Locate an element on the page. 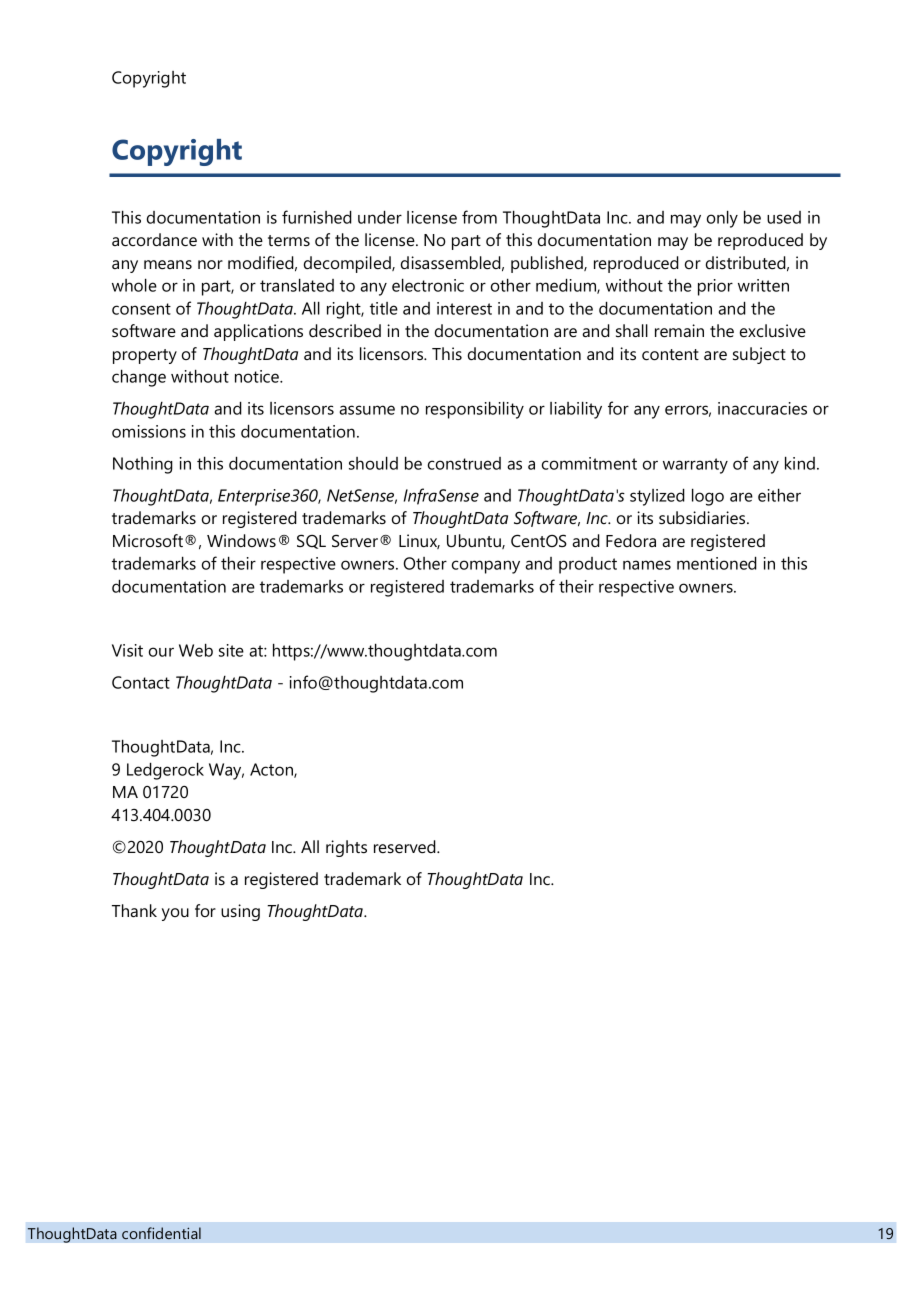 Image resolution: width=924 pixels, height=1308 pixels. using is located at coordinates (240, 912).
